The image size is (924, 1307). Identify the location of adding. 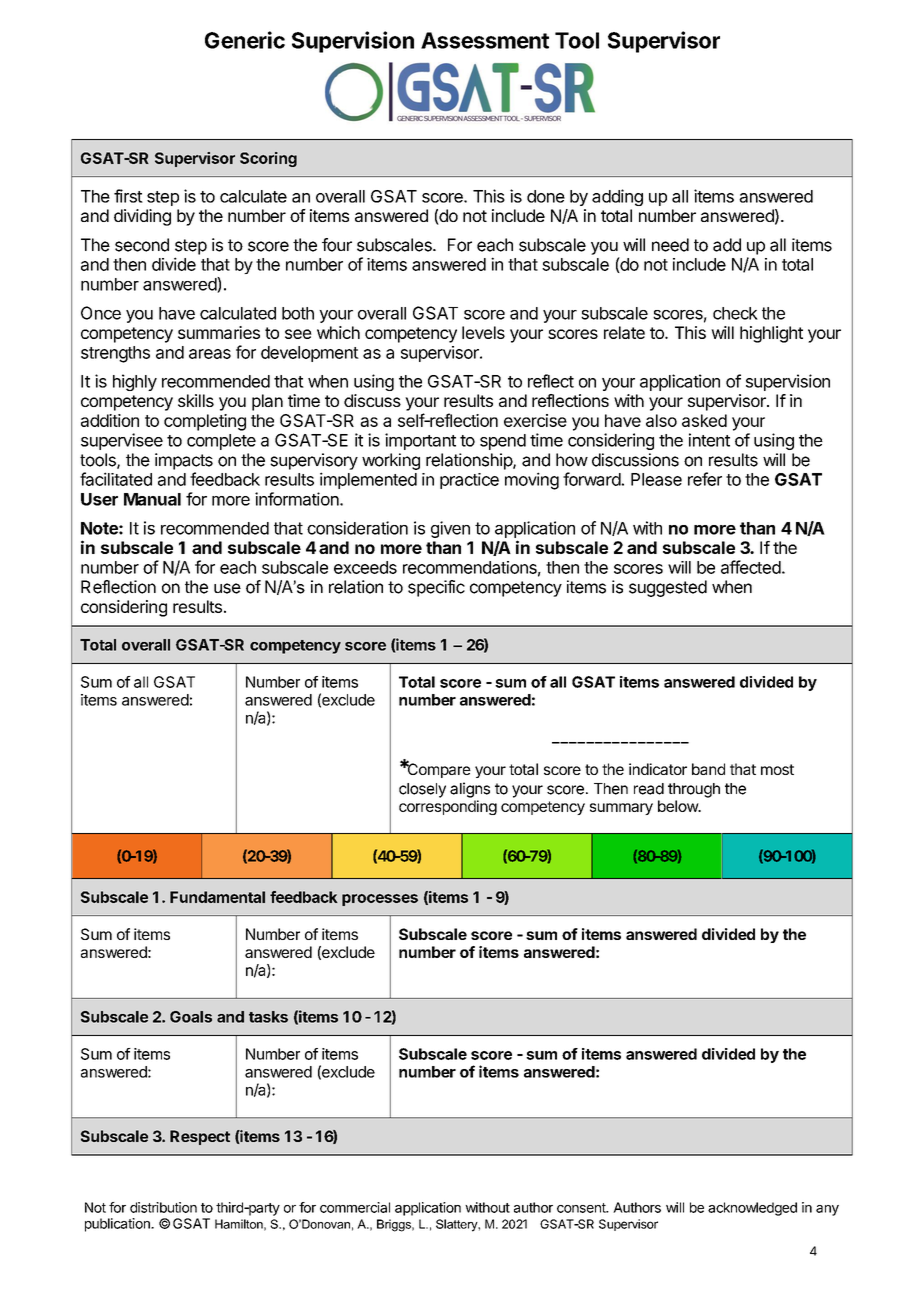
(617, 197).
